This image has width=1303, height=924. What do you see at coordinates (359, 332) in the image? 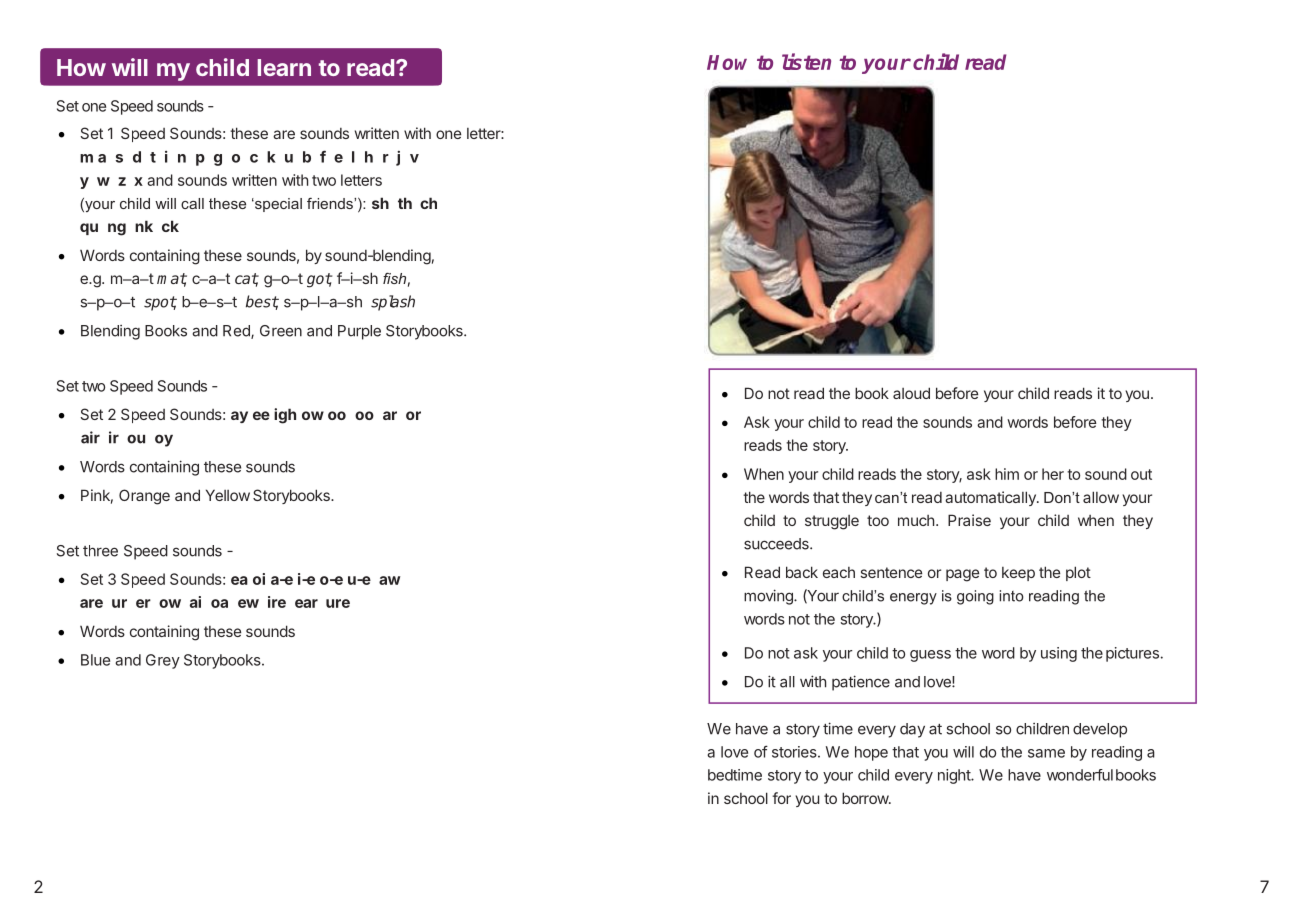
I see `Purple` at bounding box center [359, 332].
